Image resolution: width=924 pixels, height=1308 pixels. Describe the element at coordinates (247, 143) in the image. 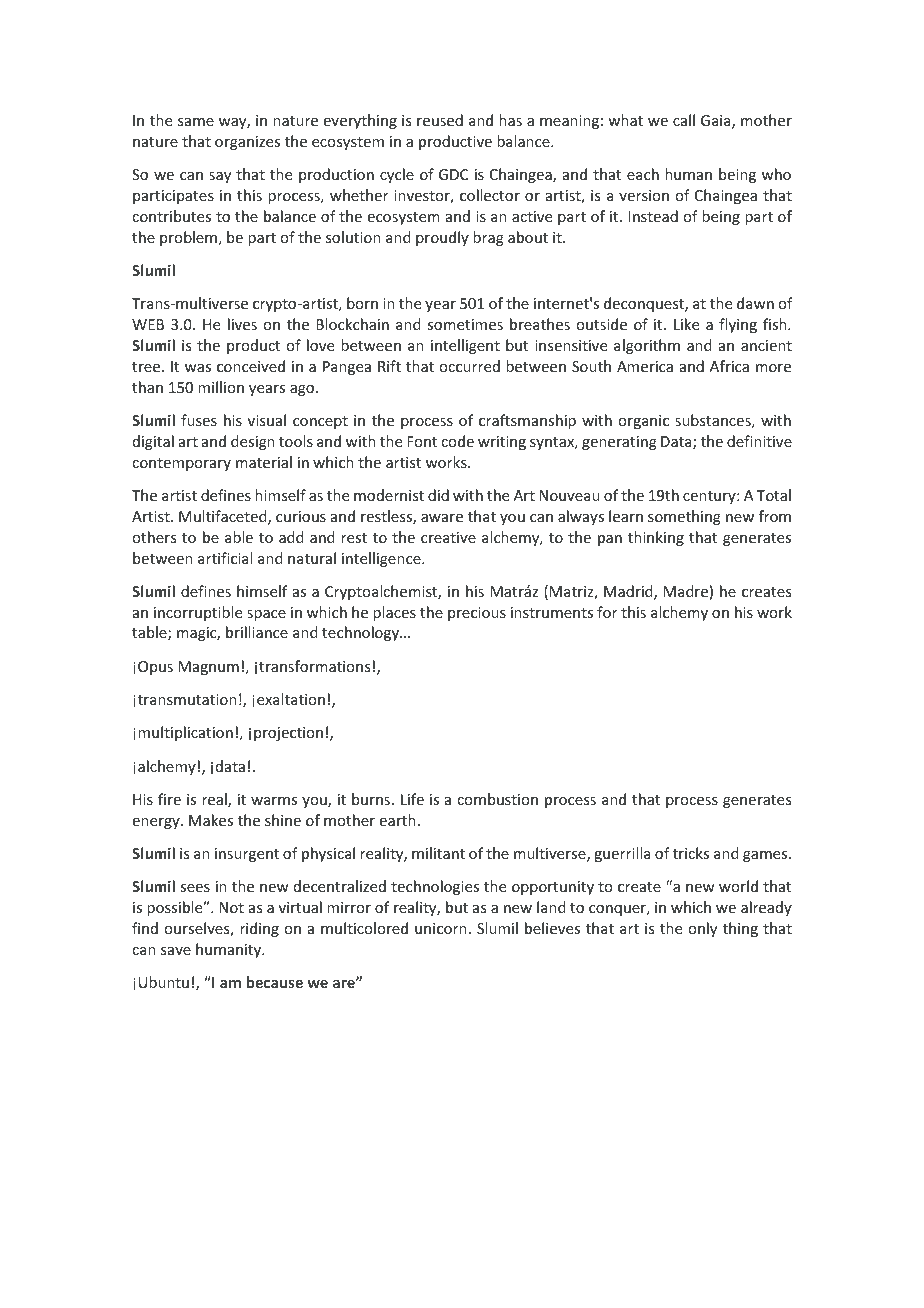

I see `organizes` at that location.
